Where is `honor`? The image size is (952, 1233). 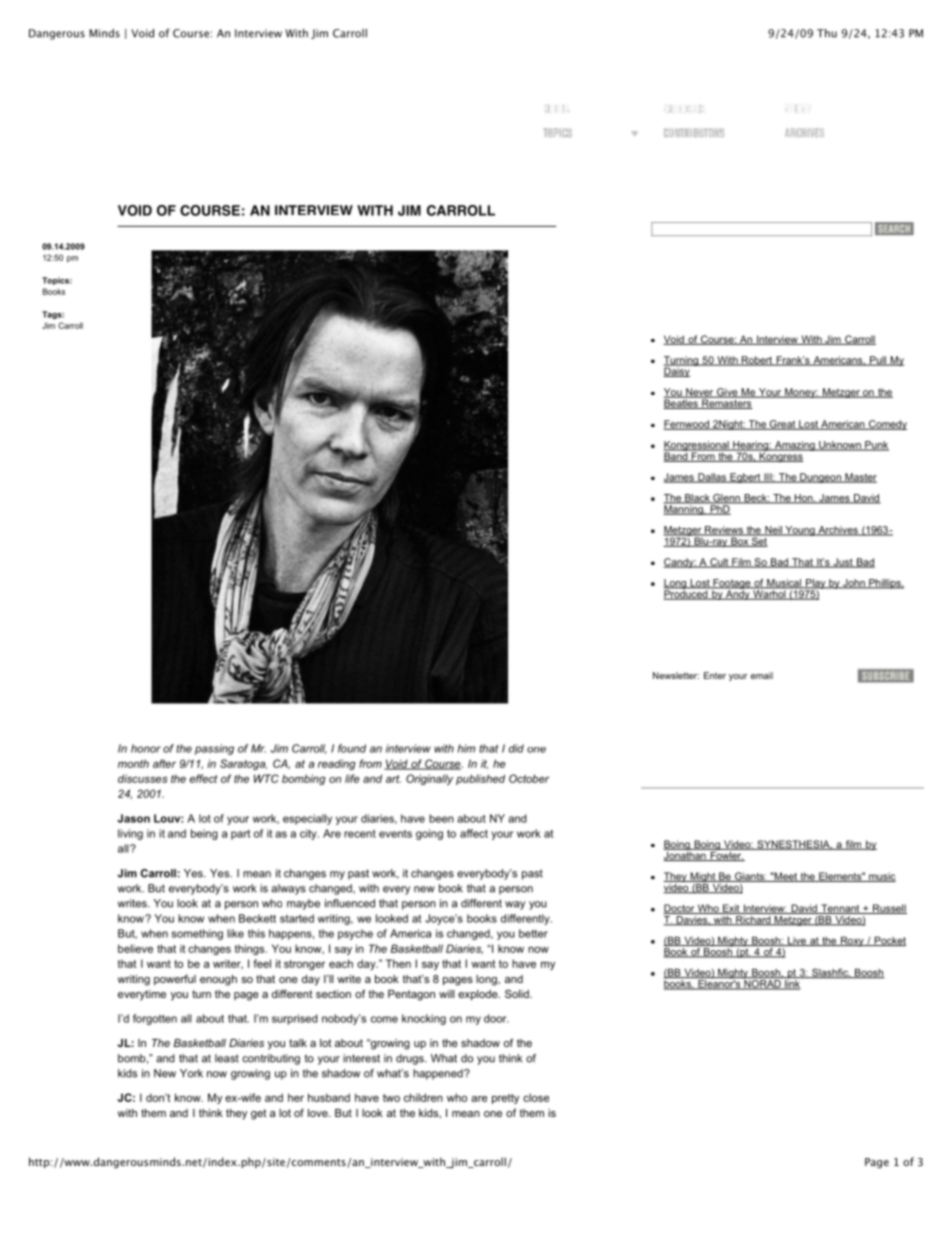
honor is located at coordinates (146, 748).
